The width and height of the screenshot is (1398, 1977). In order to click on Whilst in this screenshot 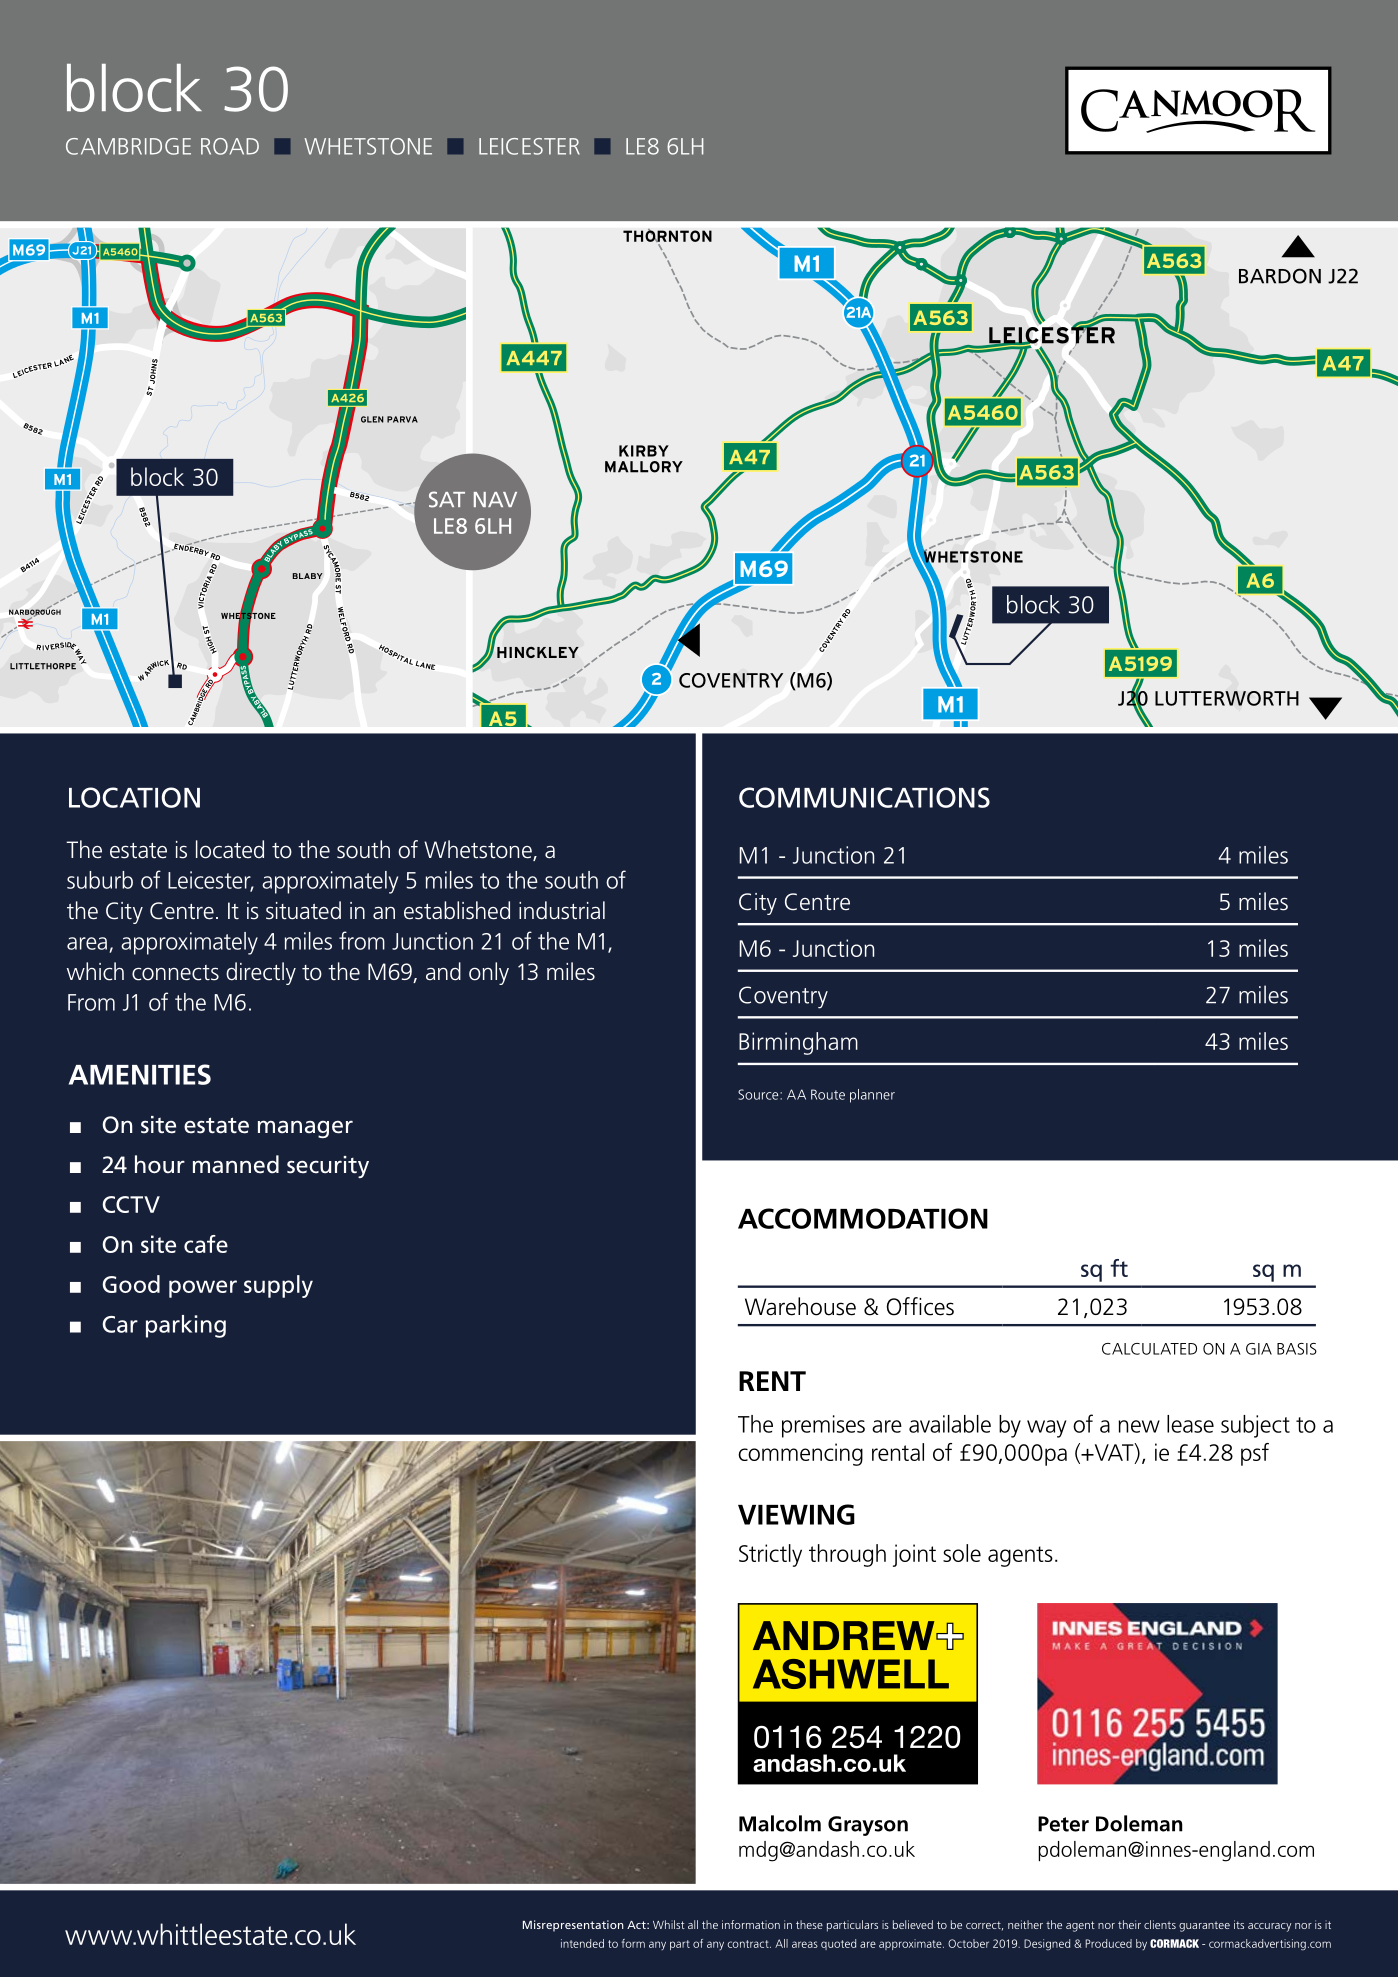, I will do `click(669, 1924)`.
